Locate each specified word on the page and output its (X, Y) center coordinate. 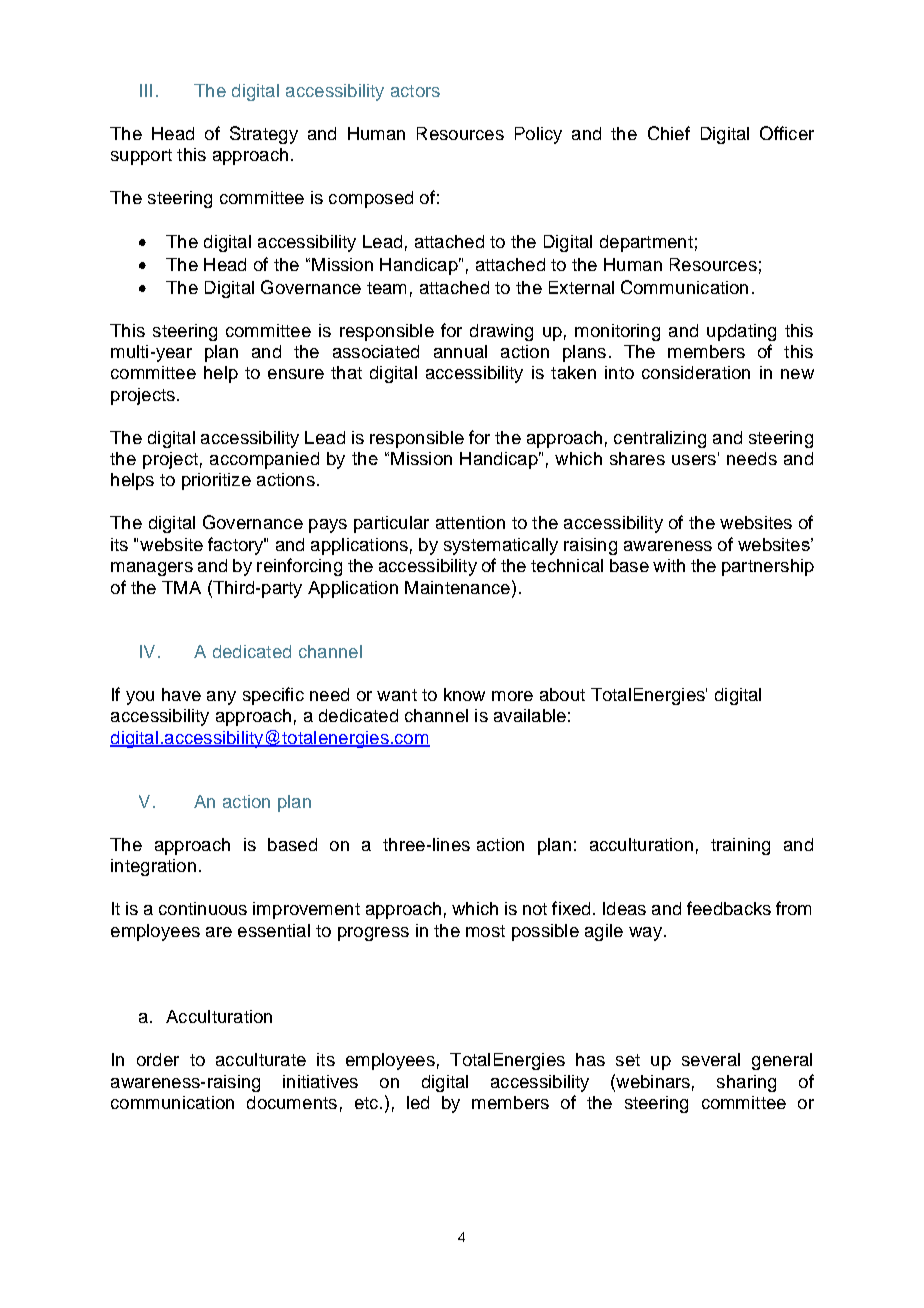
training (740, 846)
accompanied (264, 460)
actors (415, 91)
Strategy (264, 135)
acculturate (261, 1059)
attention (470, 522)
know (464, 694)
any (221, 698)
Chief (669, 133)
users (694, 460)
